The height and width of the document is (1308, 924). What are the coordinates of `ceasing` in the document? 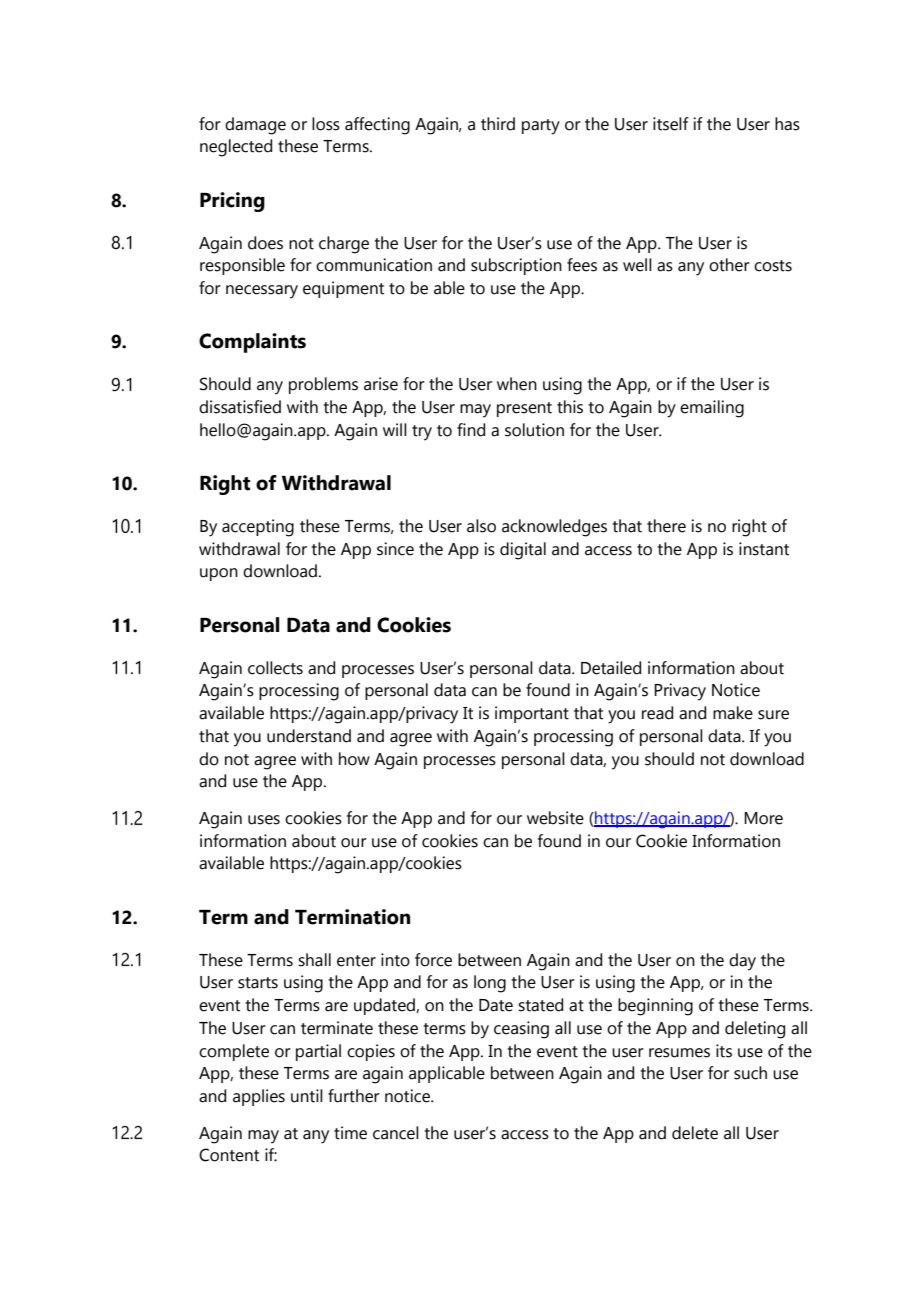 It's located at (521, 1030).
